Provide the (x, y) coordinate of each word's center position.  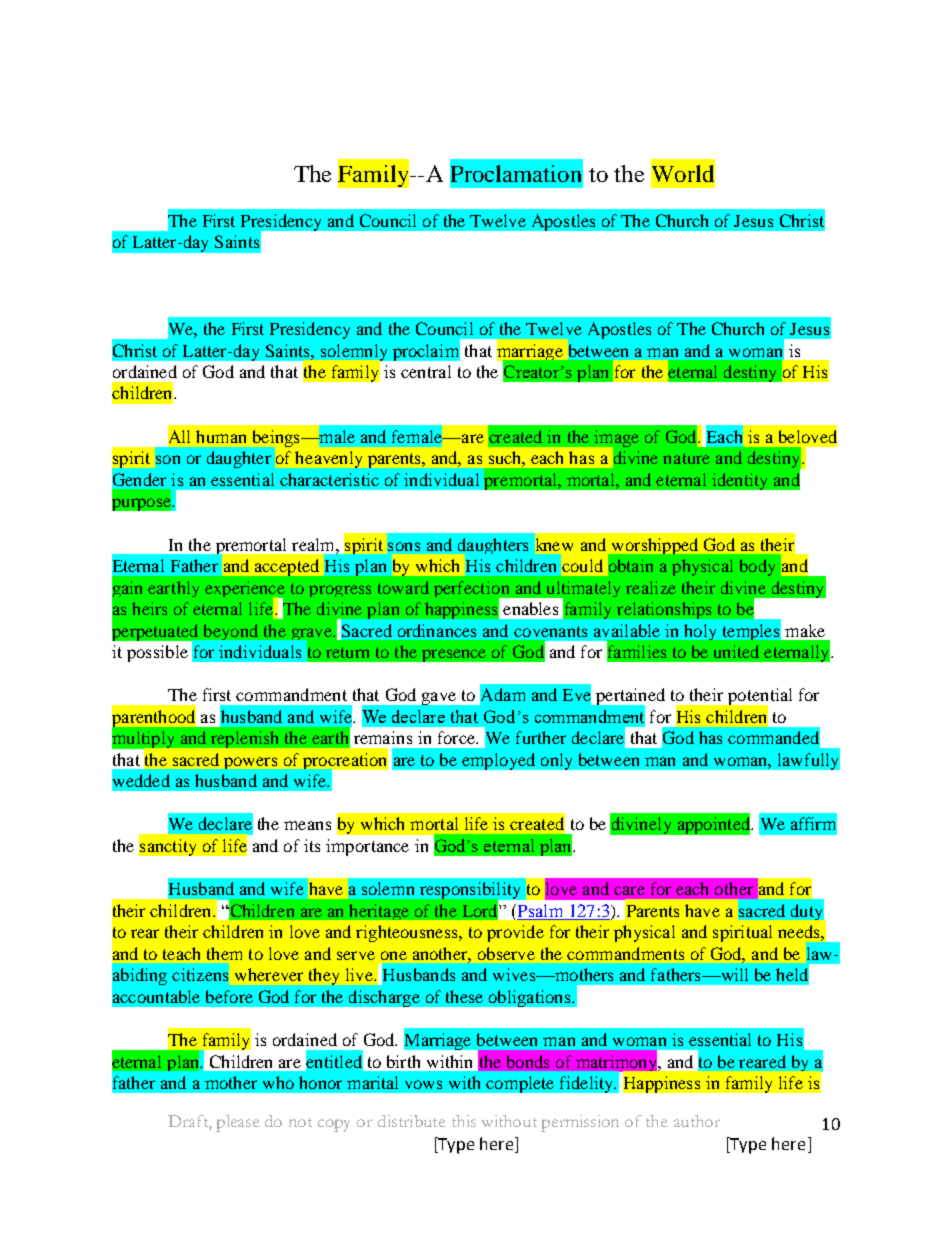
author (697, 1121)
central (426, 371)
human (221, 436)
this (464, 1121)
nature (686, 458)
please (237, 1123)
